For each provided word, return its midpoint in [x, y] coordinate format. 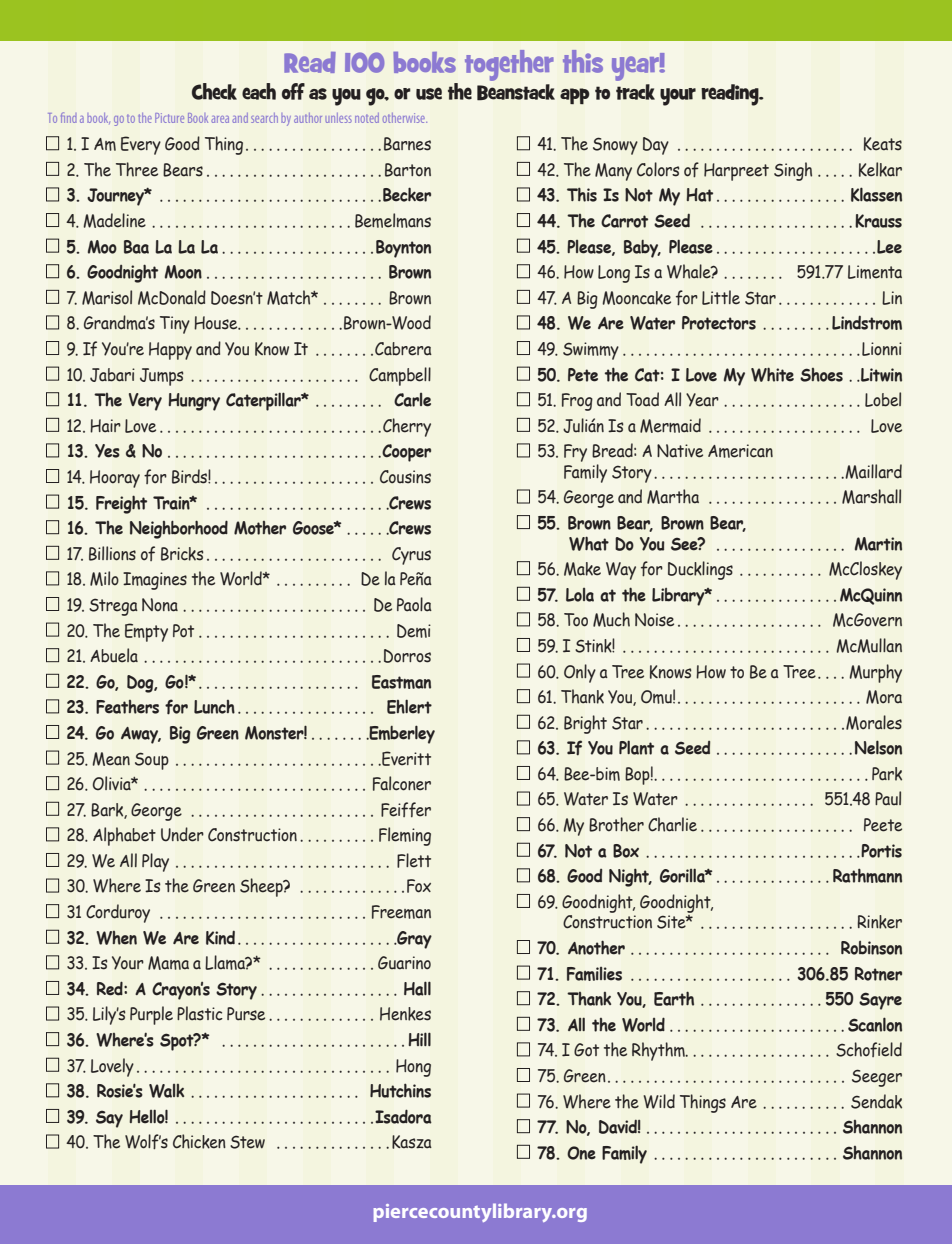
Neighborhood [179, 529]
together [509, 65]
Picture [169, 118]
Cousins [405, 477]
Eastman [401, 682]
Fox [419, 886]
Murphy [875, 673]
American [740, 451]
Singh [793, 171]
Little [721, 297]
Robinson [871, 948]
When [116, 938]
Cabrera [403, 349]
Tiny [175, 325]
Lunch [214, 707]
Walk [166, 1091]
